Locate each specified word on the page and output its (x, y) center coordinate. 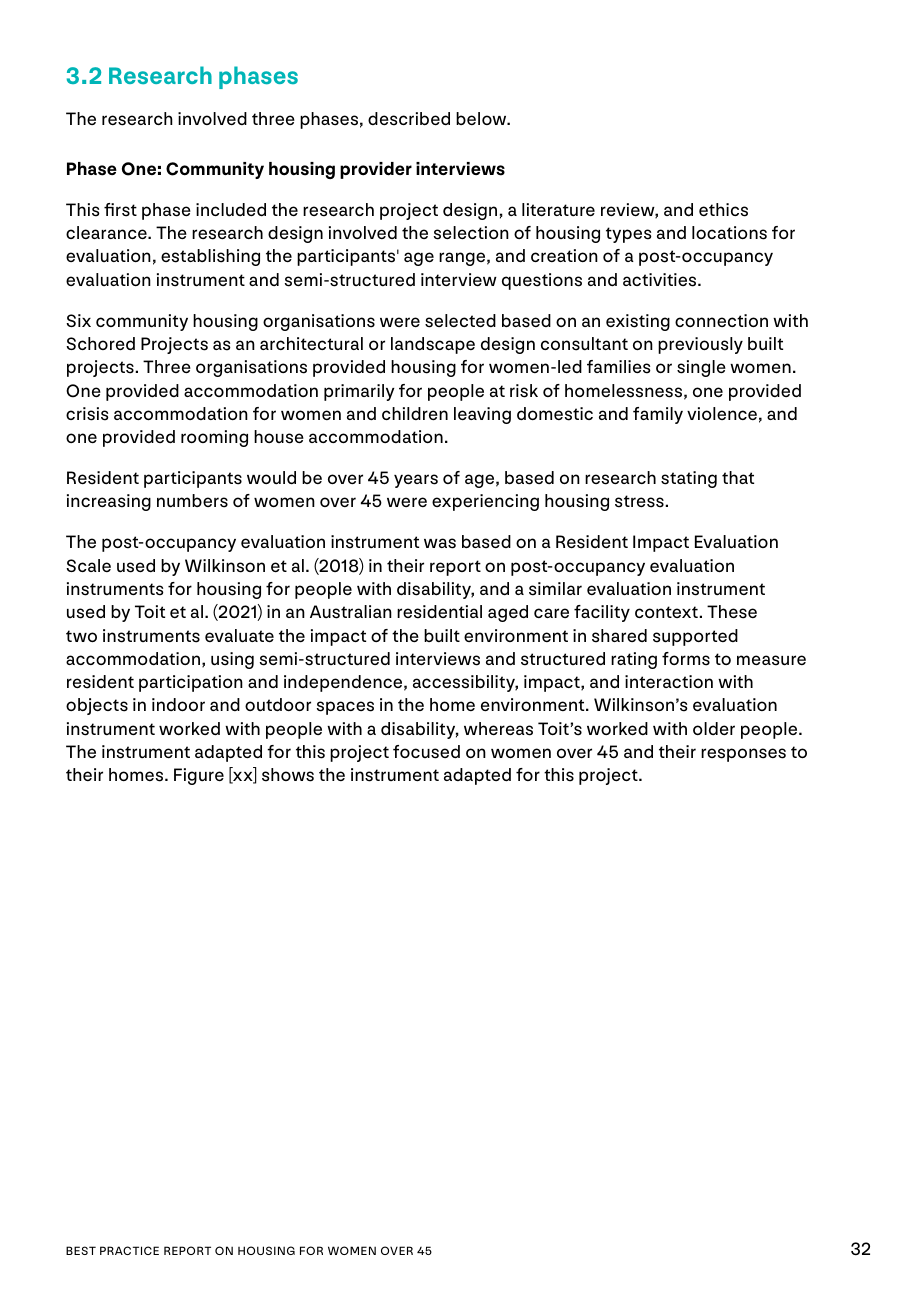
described (409, 119)
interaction (669, 681)
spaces (345, 708)
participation (191, 683)
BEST (81, 1250)
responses (743, 755)
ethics (723, 210)
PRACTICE (129, 1250)
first (120, 210)
